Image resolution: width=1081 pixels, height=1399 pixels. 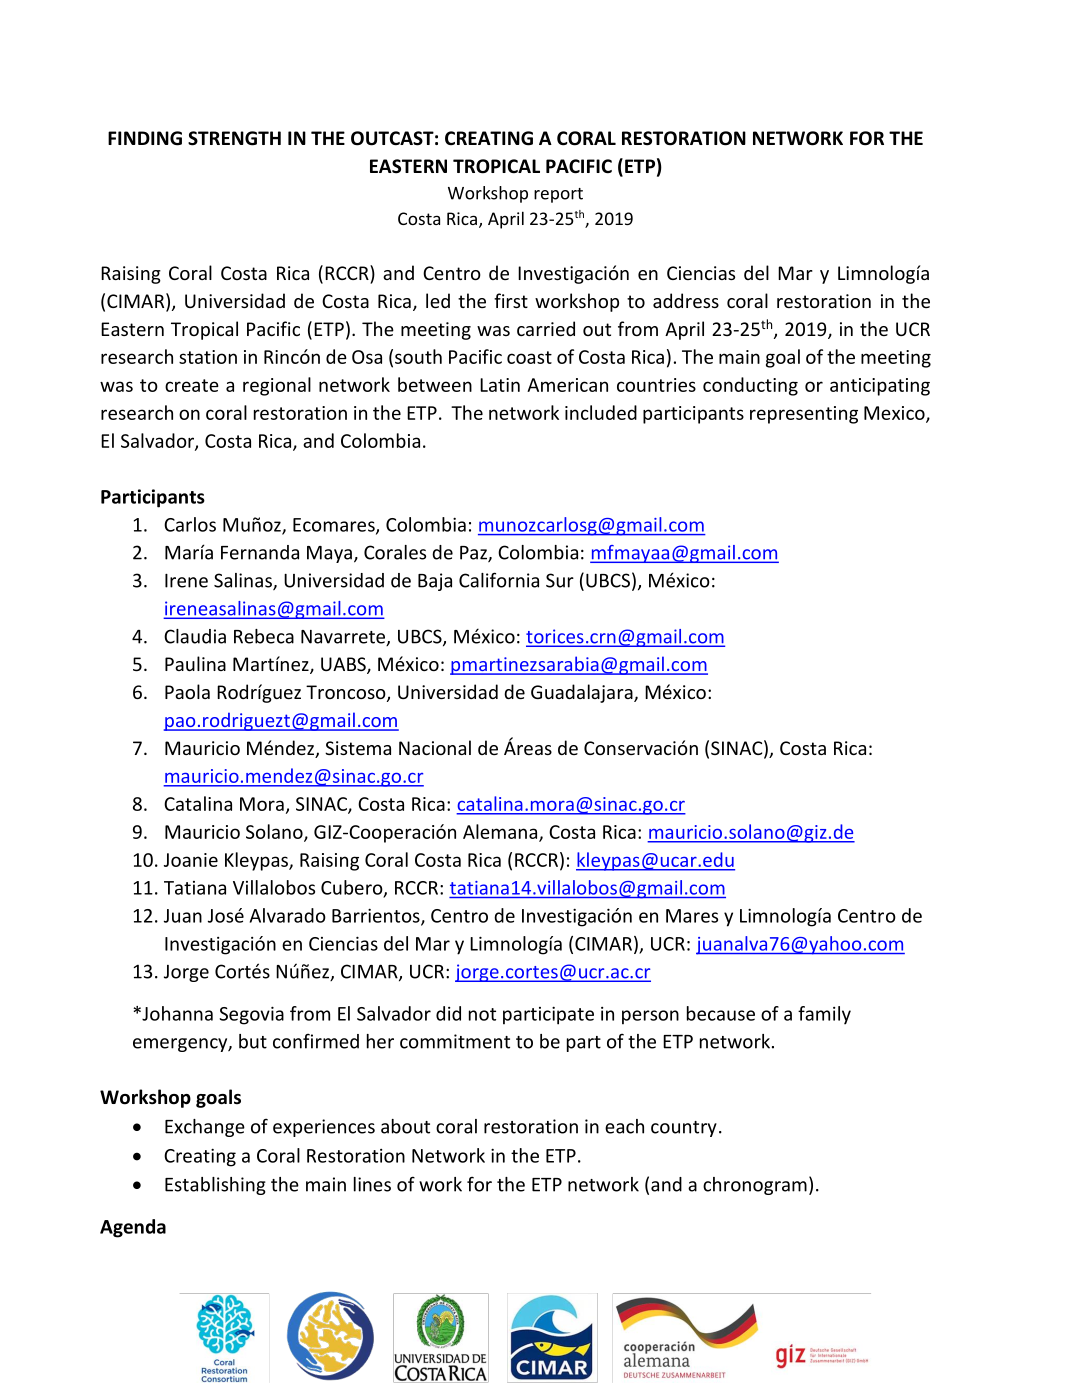 What do you see at coordinates (192, 385) in the image?
I see `create` at bounding box center [192, 385].
